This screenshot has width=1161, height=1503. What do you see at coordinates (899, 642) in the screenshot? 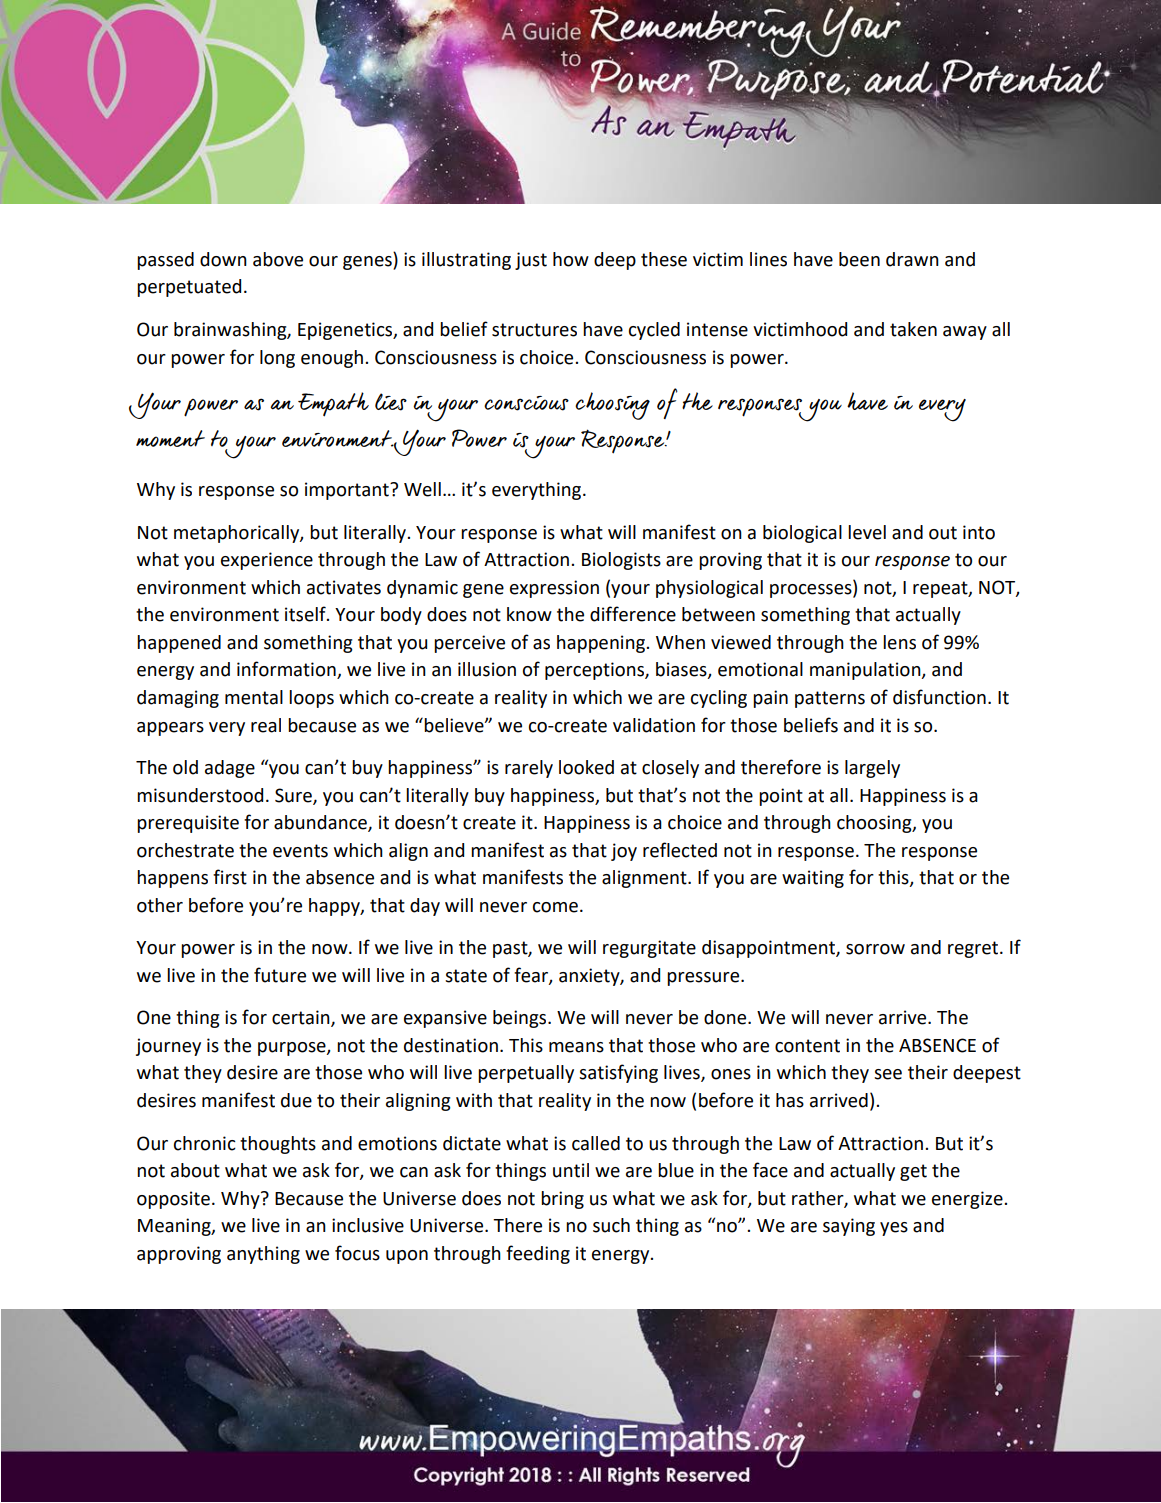
I see `lens` at bounding box center [899, 642].
